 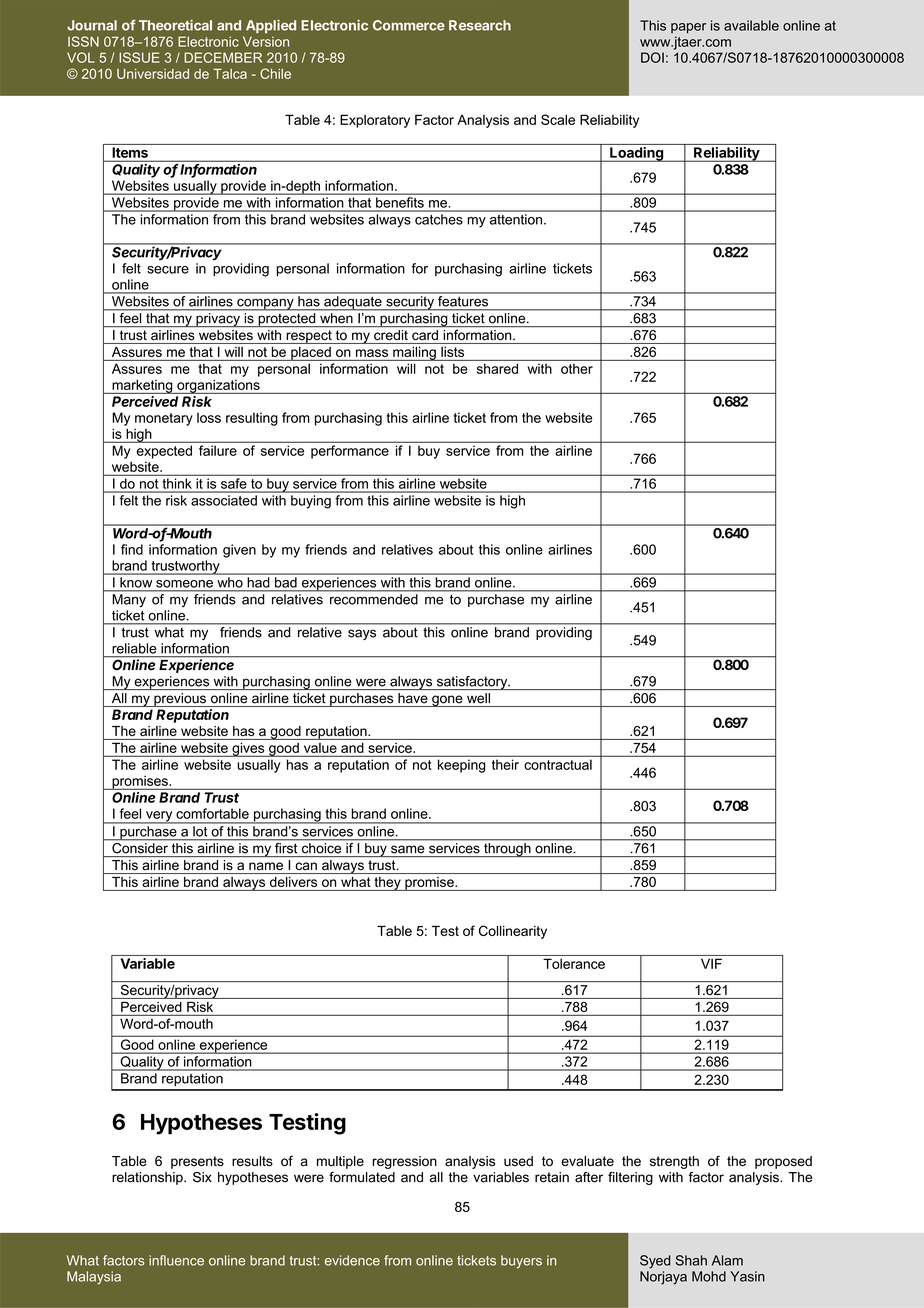 I want to click on Universidad, so click(x=153, y=74).
